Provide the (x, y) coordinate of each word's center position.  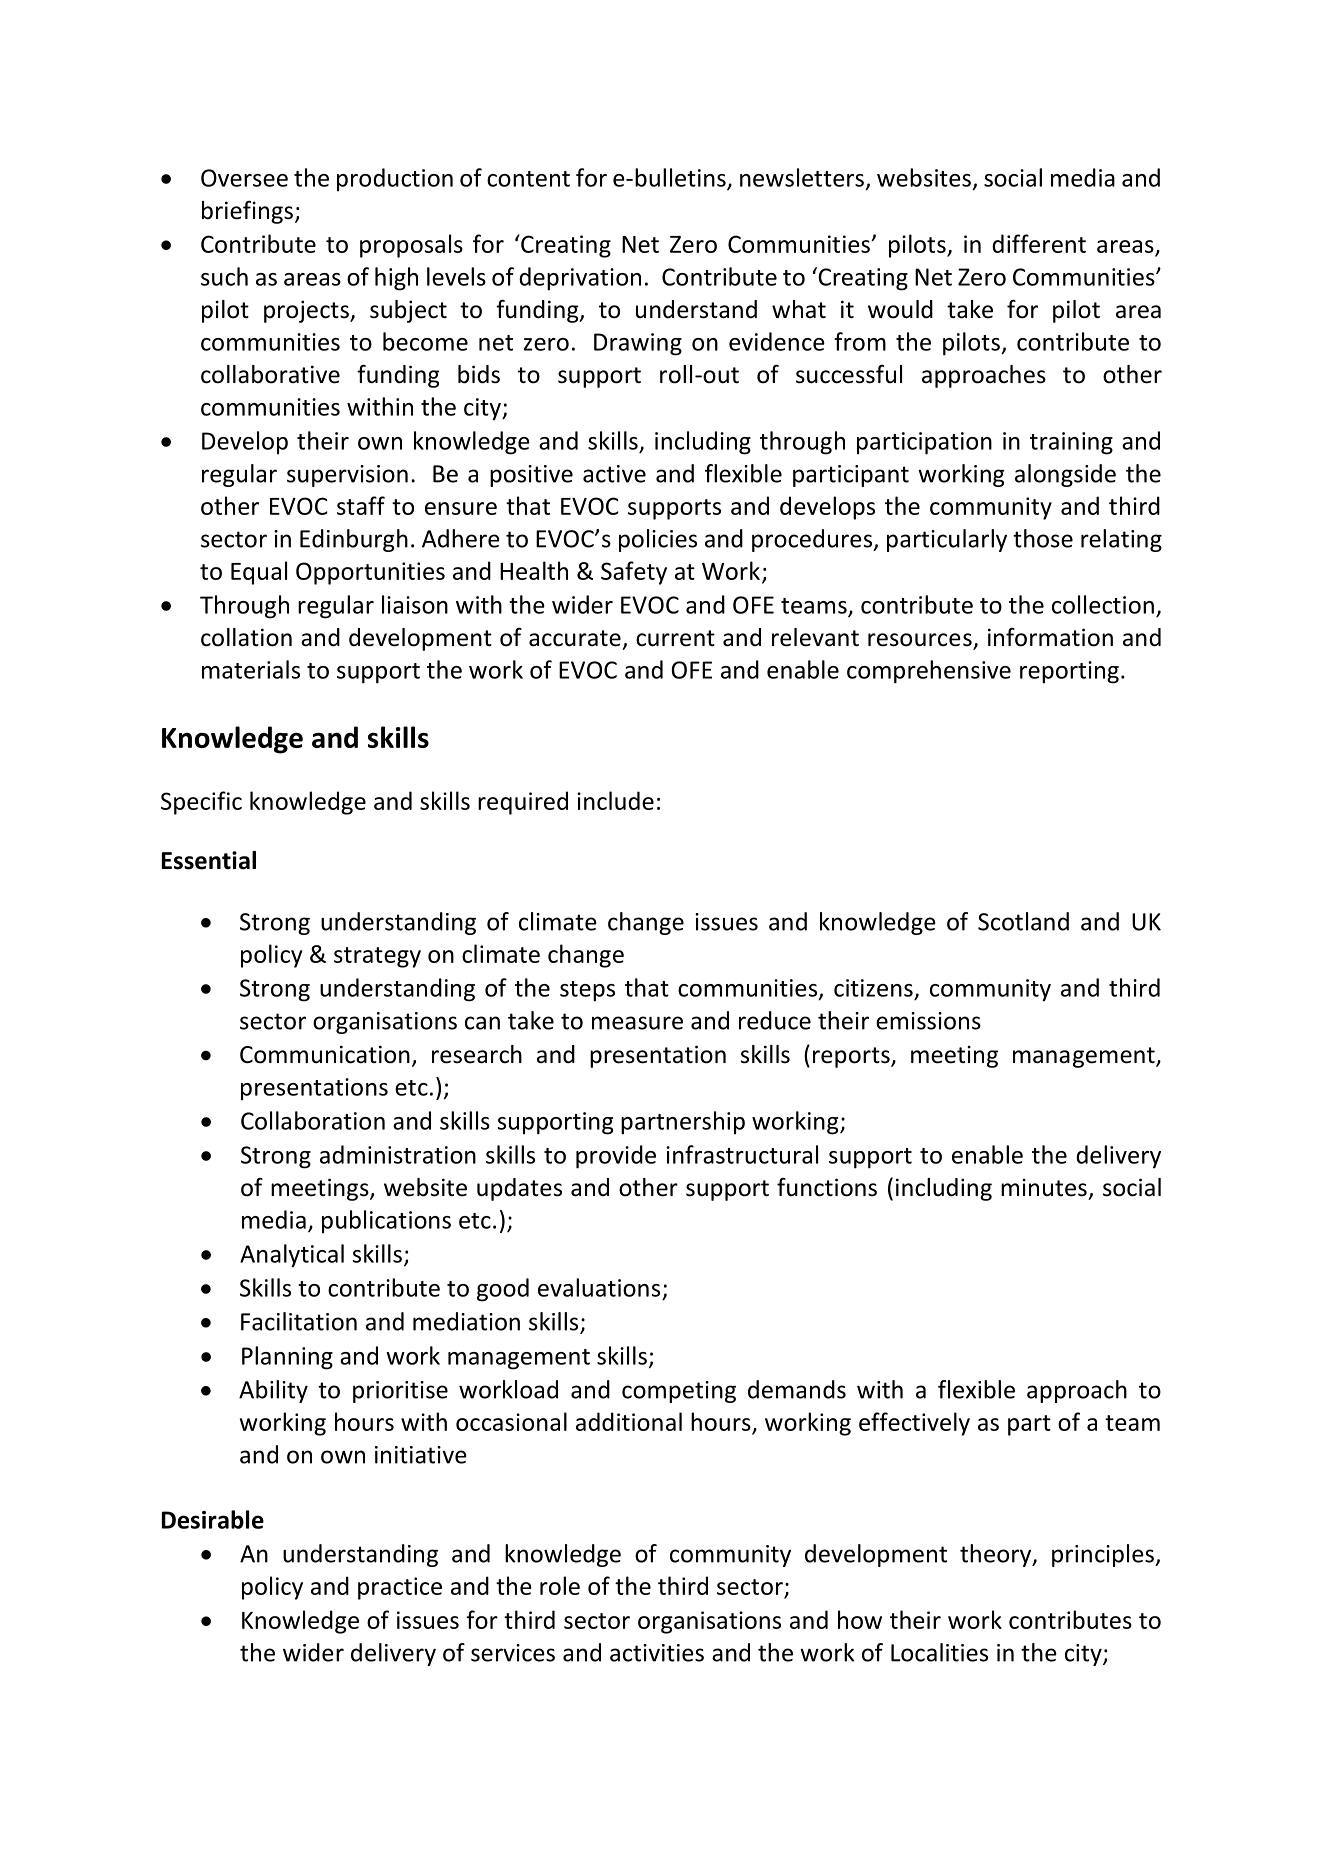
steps (587, 991)
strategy (377, 957)
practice (400, 1588)
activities (657, 1653)
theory (997, 1555)
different (1039, 243)
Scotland (1023, 921)
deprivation (580, 279)
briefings (247, 212)
